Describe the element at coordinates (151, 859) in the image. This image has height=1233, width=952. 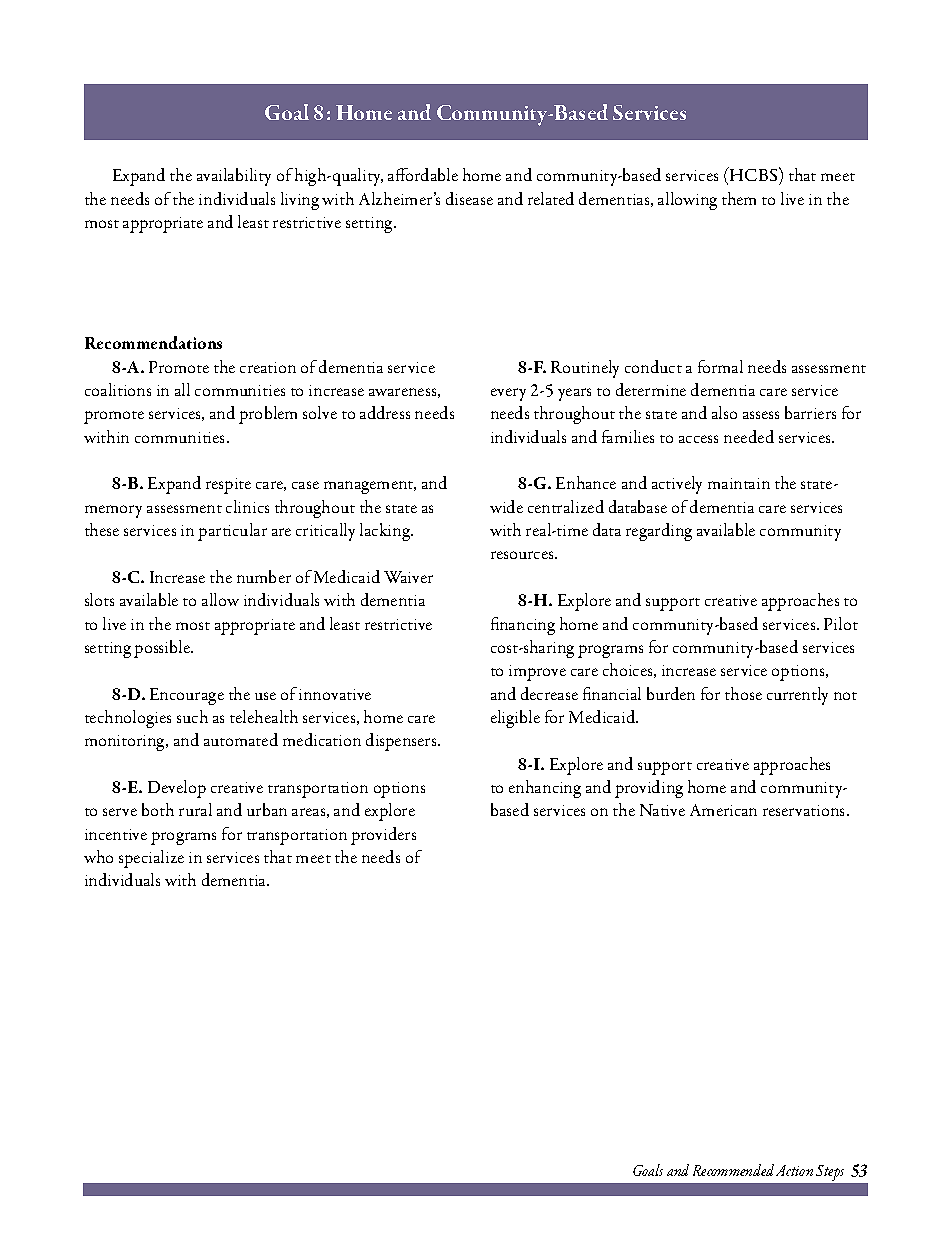
I see `specialize` at that location.
